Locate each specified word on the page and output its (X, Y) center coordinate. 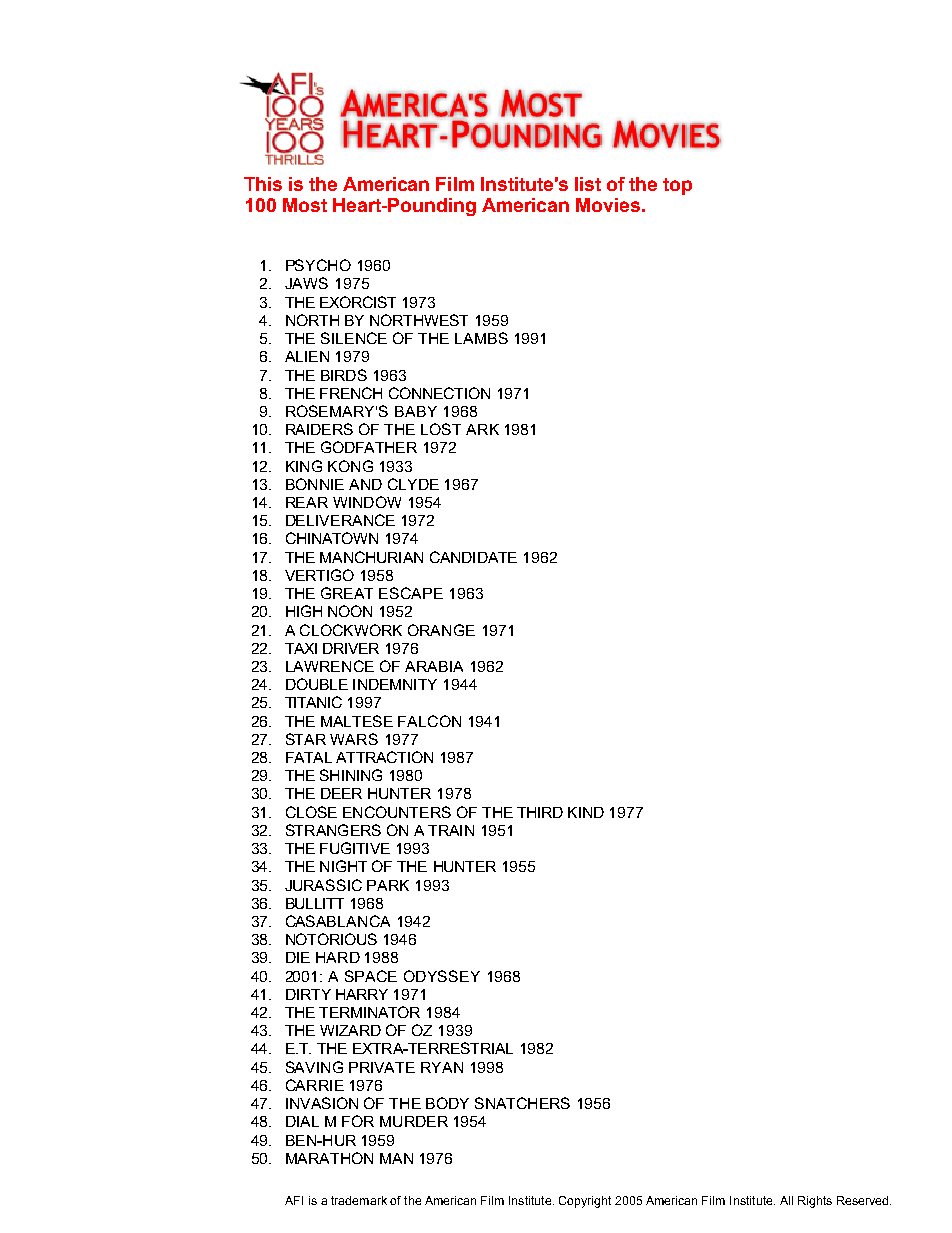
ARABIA (434, 666)
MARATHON (329, 1158)
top (677, 186)
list (588, 184)
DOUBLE (317, 684)
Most (305, 205)
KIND (586, 812)
